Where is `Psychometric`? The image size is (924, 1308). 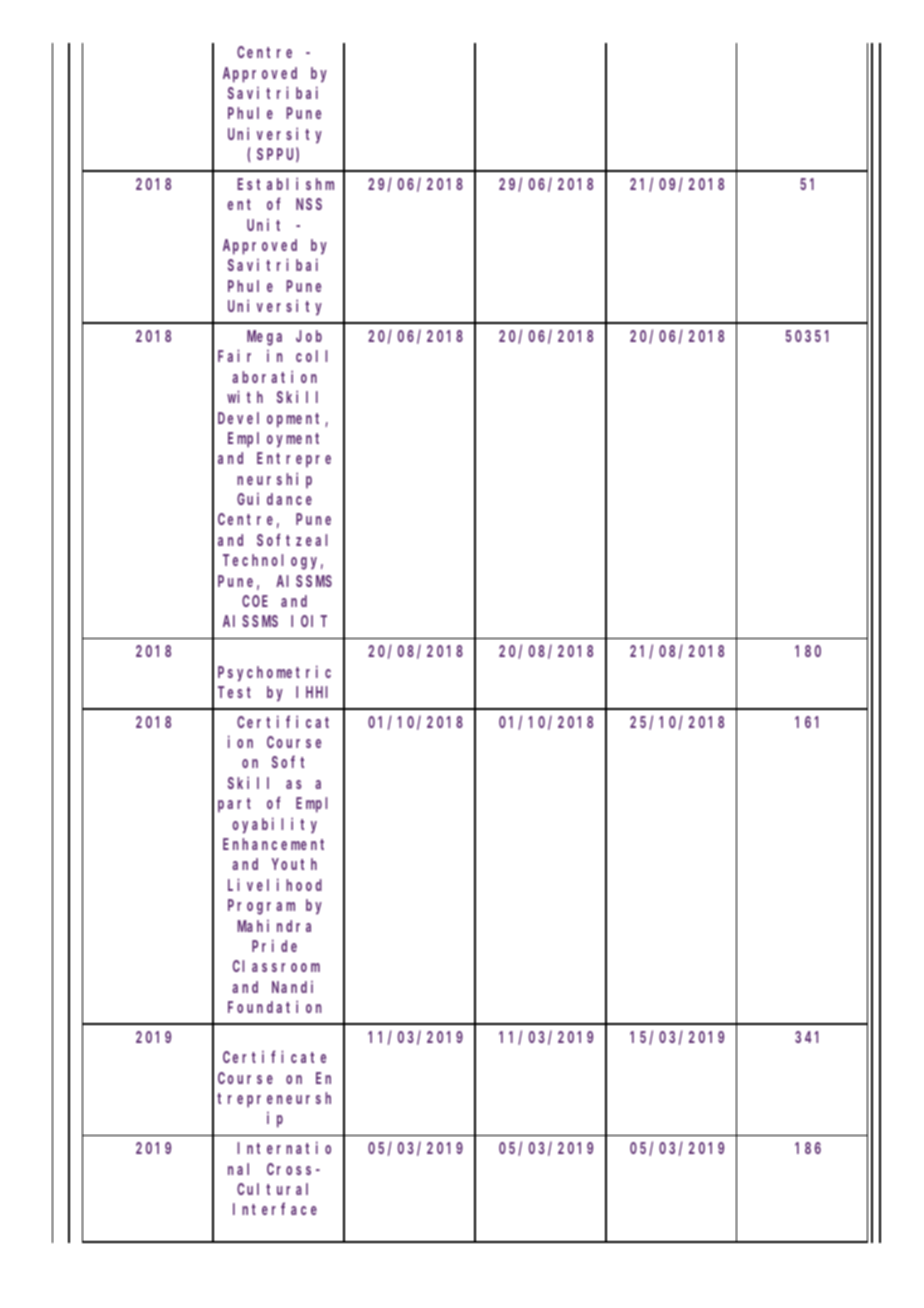
Psychometric is located at coordinates (274, 673).
